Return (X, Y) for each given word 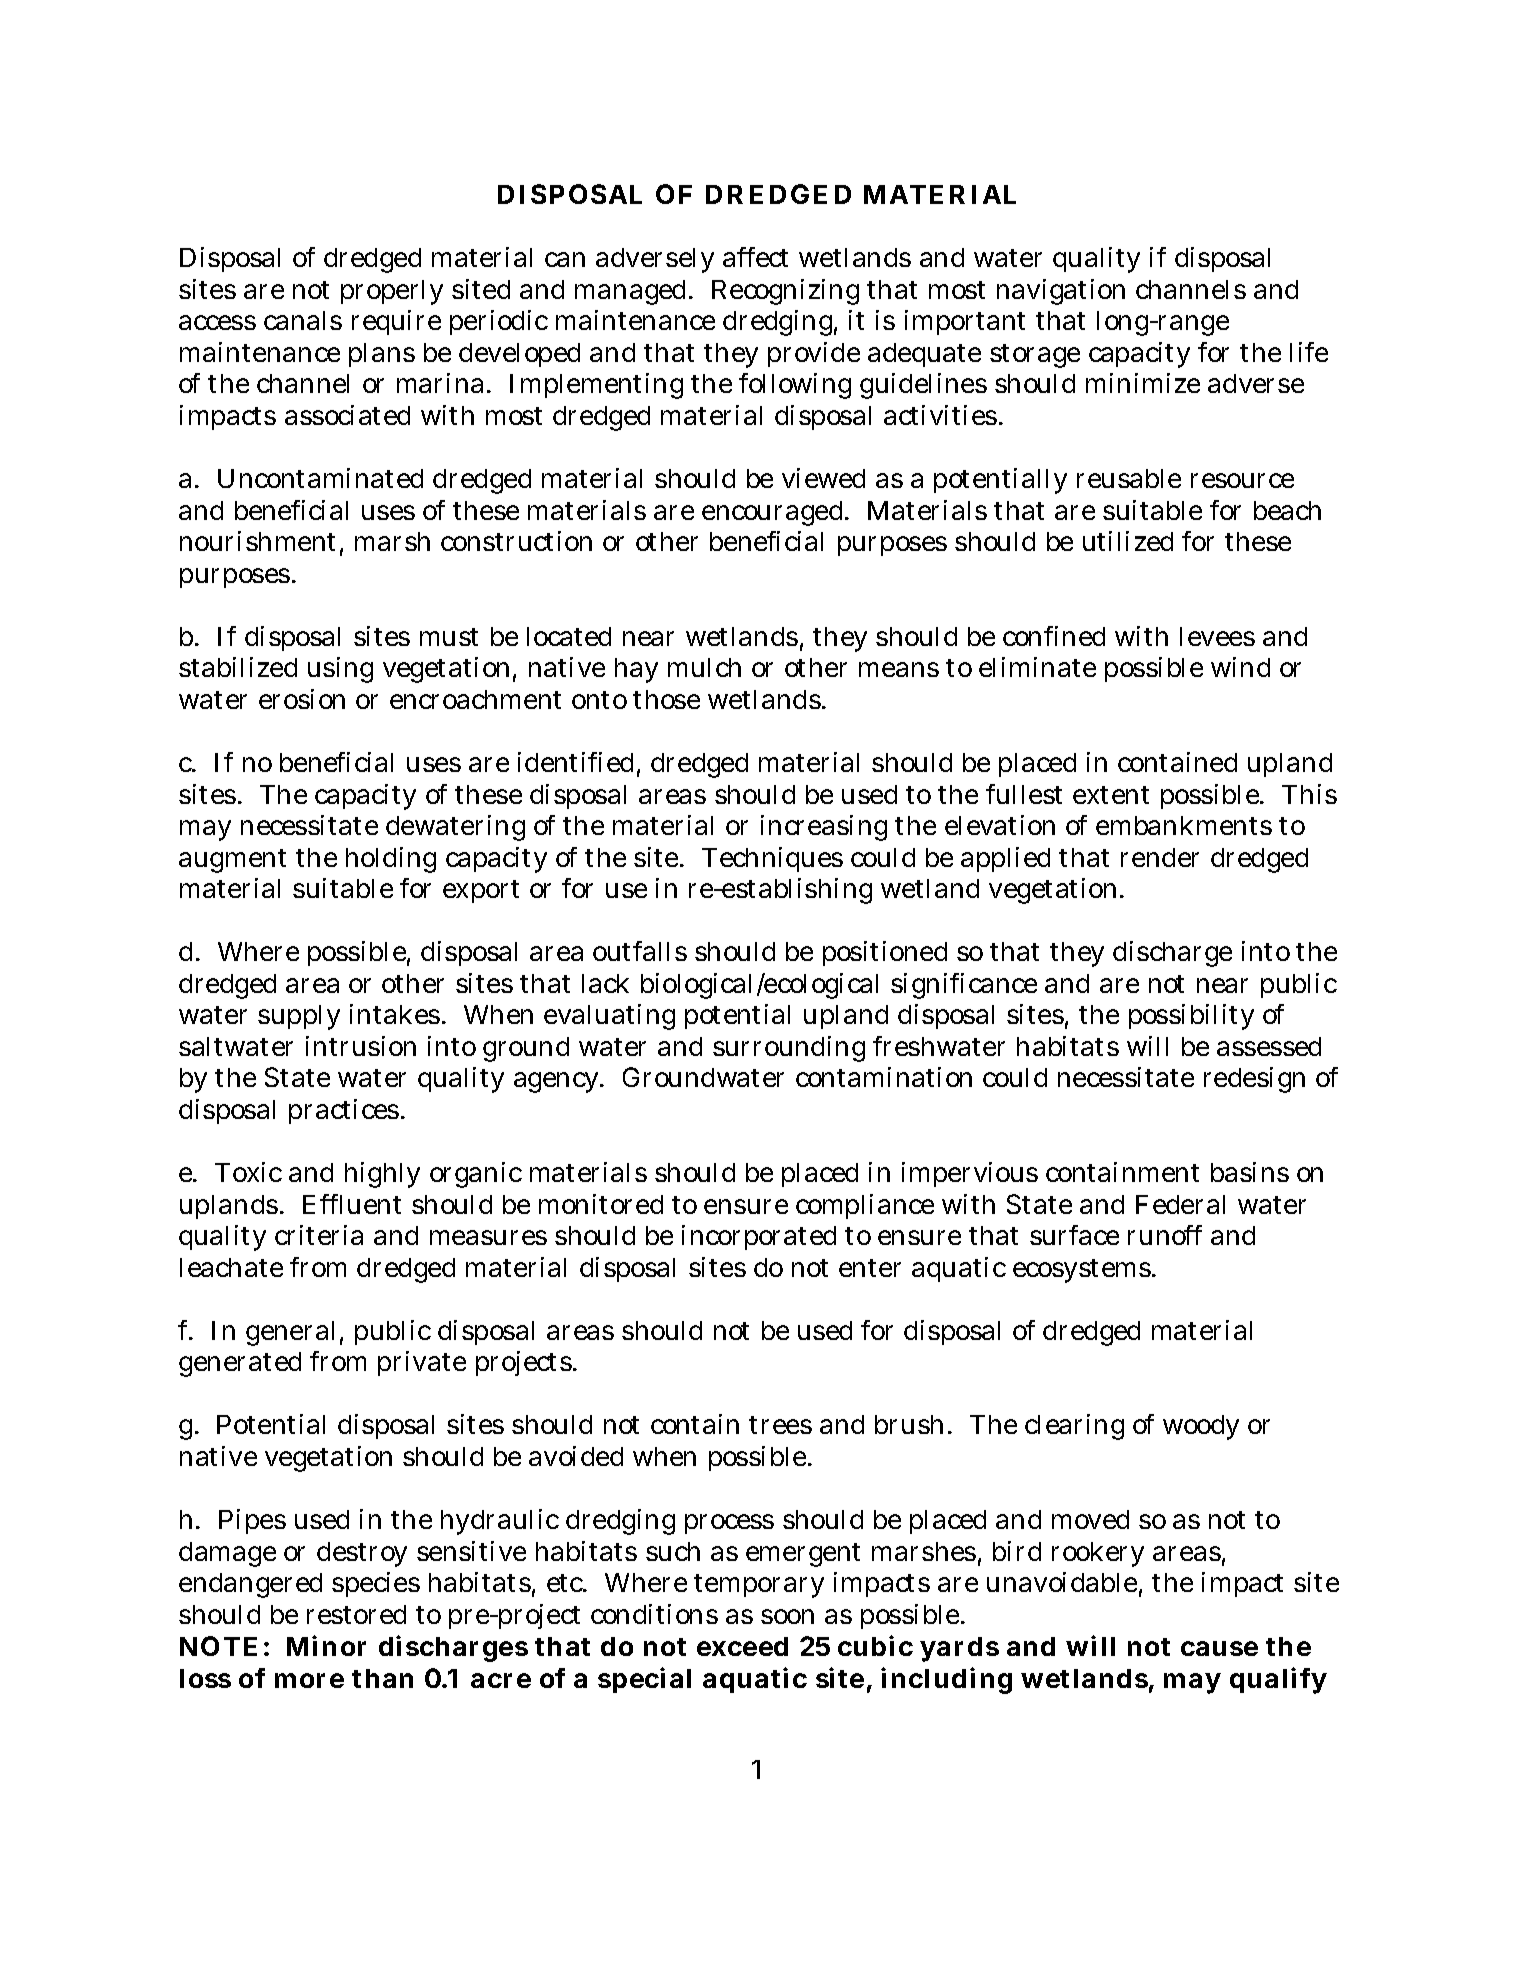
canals (303, 320)
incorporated (759, 1237)
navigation (1061, 292)
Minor (326, 1645)
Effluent (352, 1204)
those (666, 699)
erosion (302, 699)
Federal (1180, 1204)
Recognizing (785, 292)
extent (1111, 795)
